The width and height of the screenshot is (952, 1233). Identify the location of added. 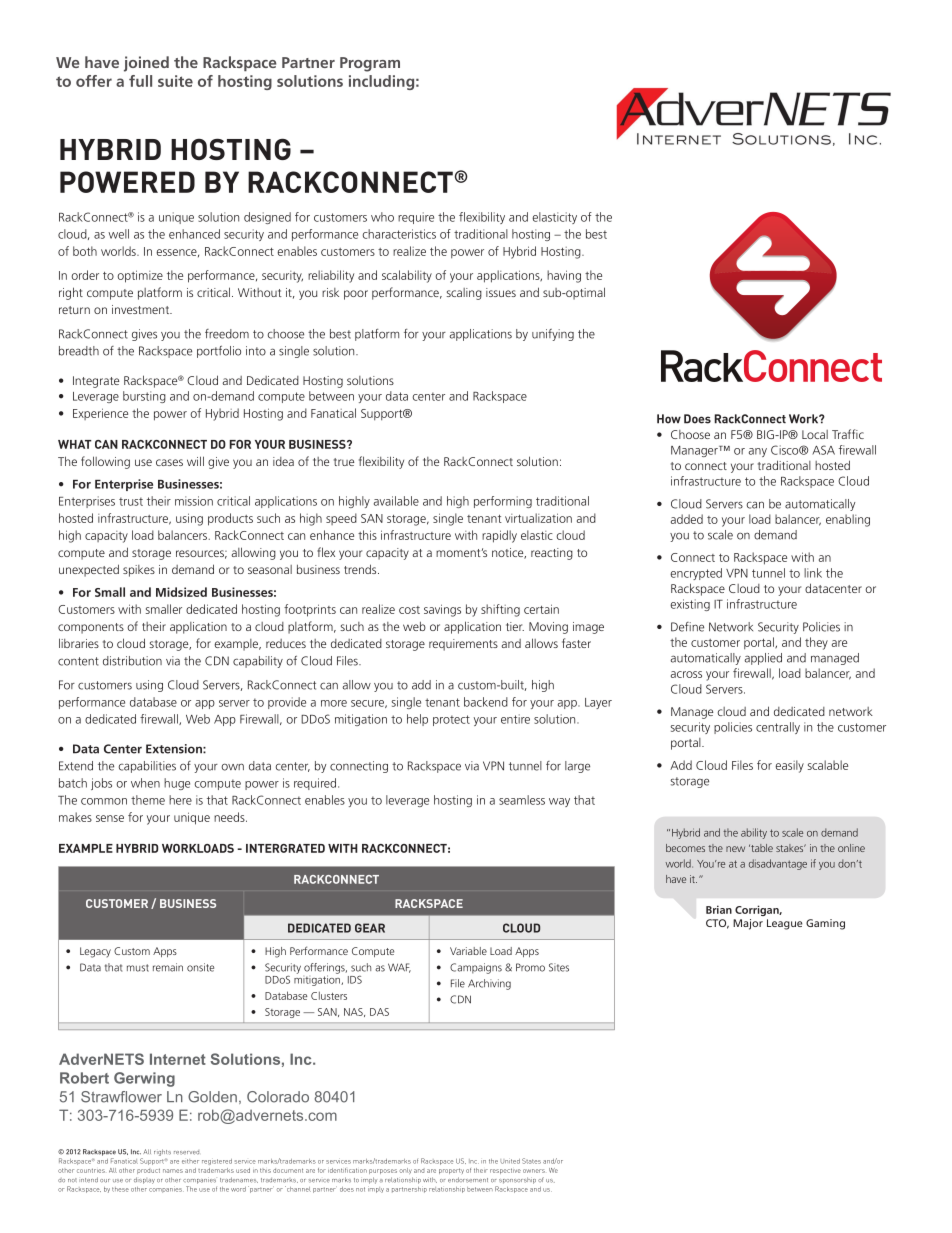
(687, 519).
